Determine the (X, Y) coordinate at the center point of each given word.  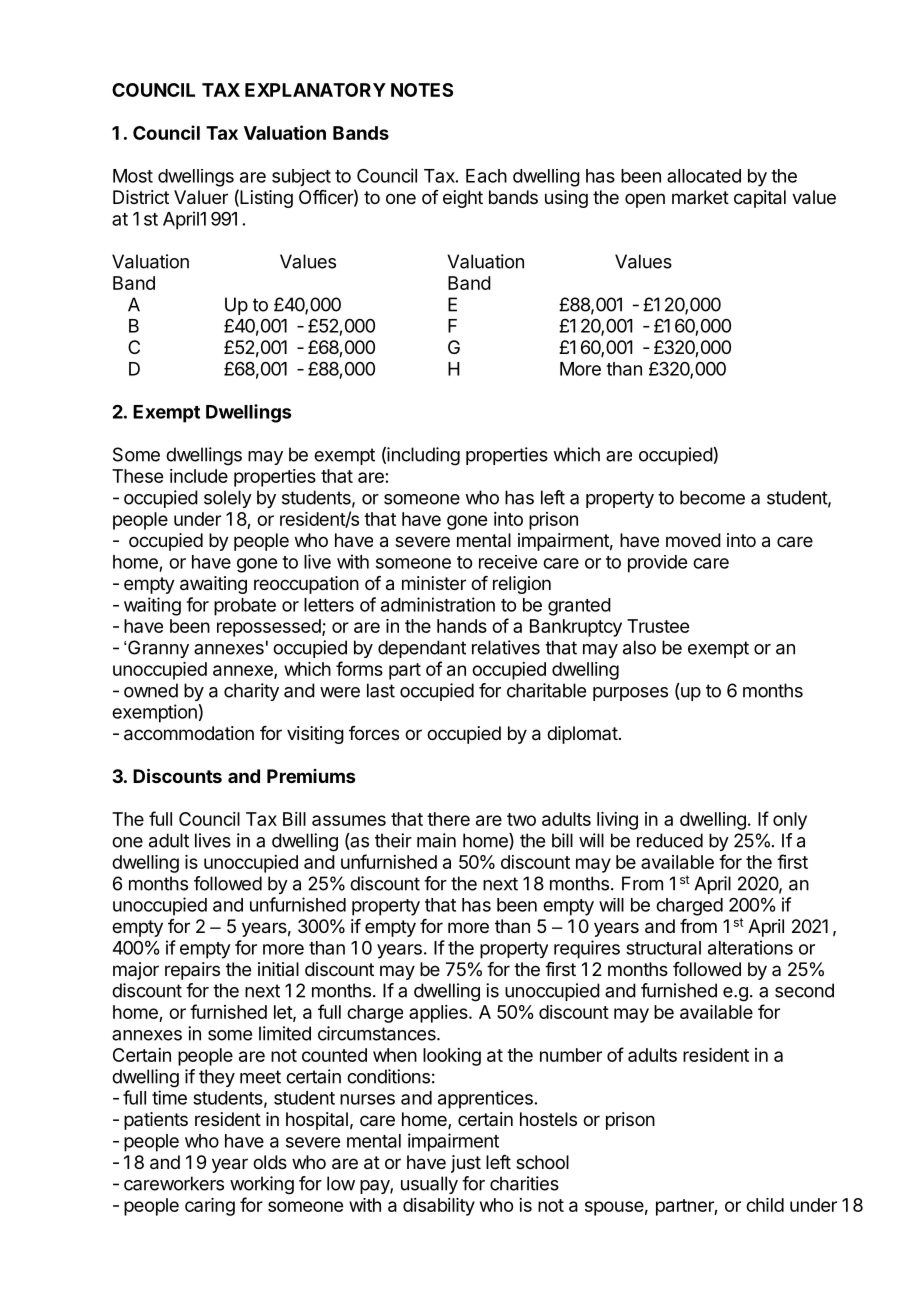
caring (210, 1207)
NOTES (422, 90)
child (765, 1205)
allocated (704, 176)
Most (133, 176)
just (466, 1164)
